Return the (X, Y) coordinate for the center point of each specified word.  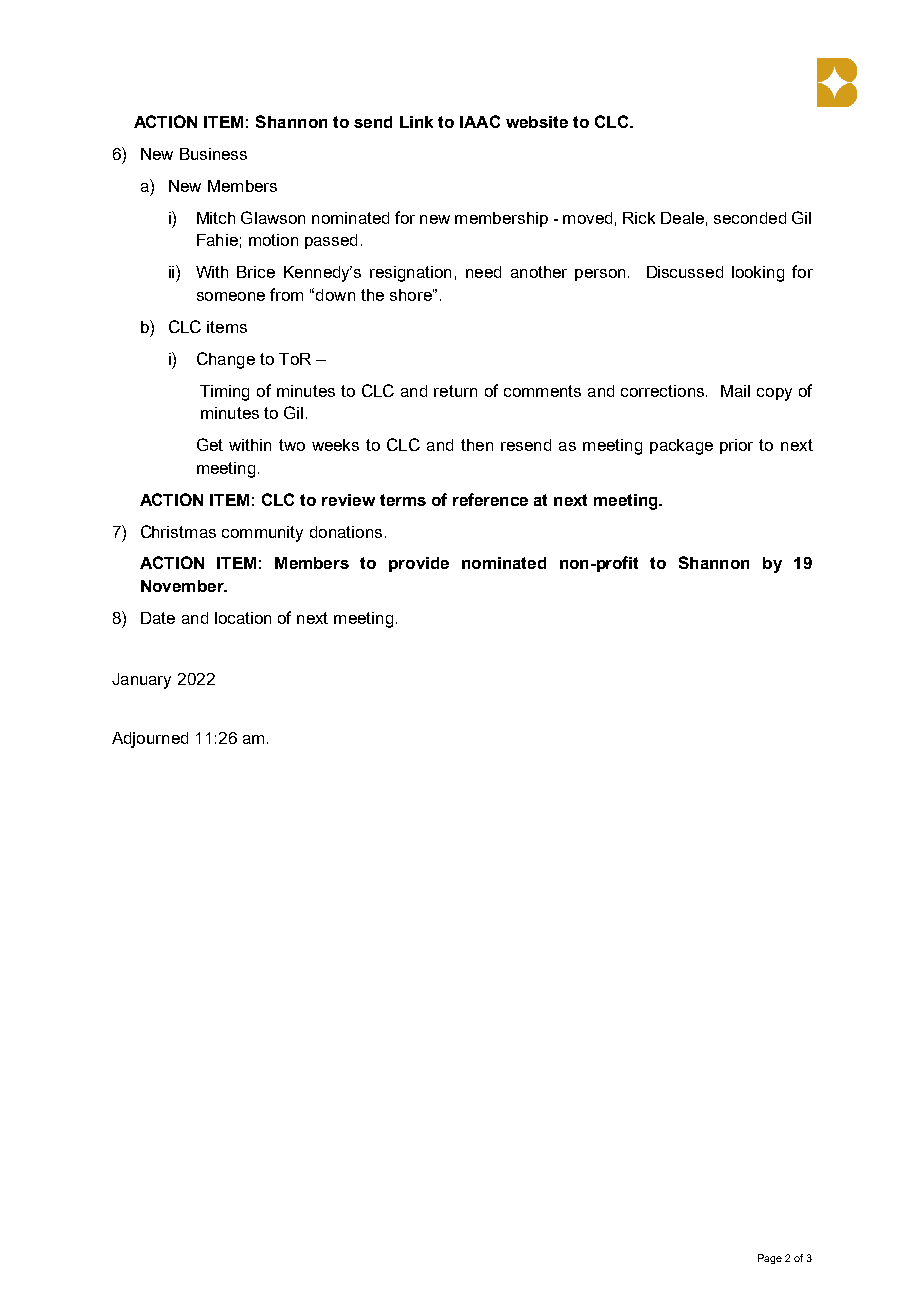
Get (210, 444)
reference (490, 499)
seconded (750, 218)
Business (213, 154)
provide (419, 564)
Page (770, 1259)
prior (736, 446)
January (141, 681)
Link (416, 122)
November (183, 586)
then (477, 445)
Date (158, 618)
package (681, 447)
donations (346, 532)
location (243, 618)
